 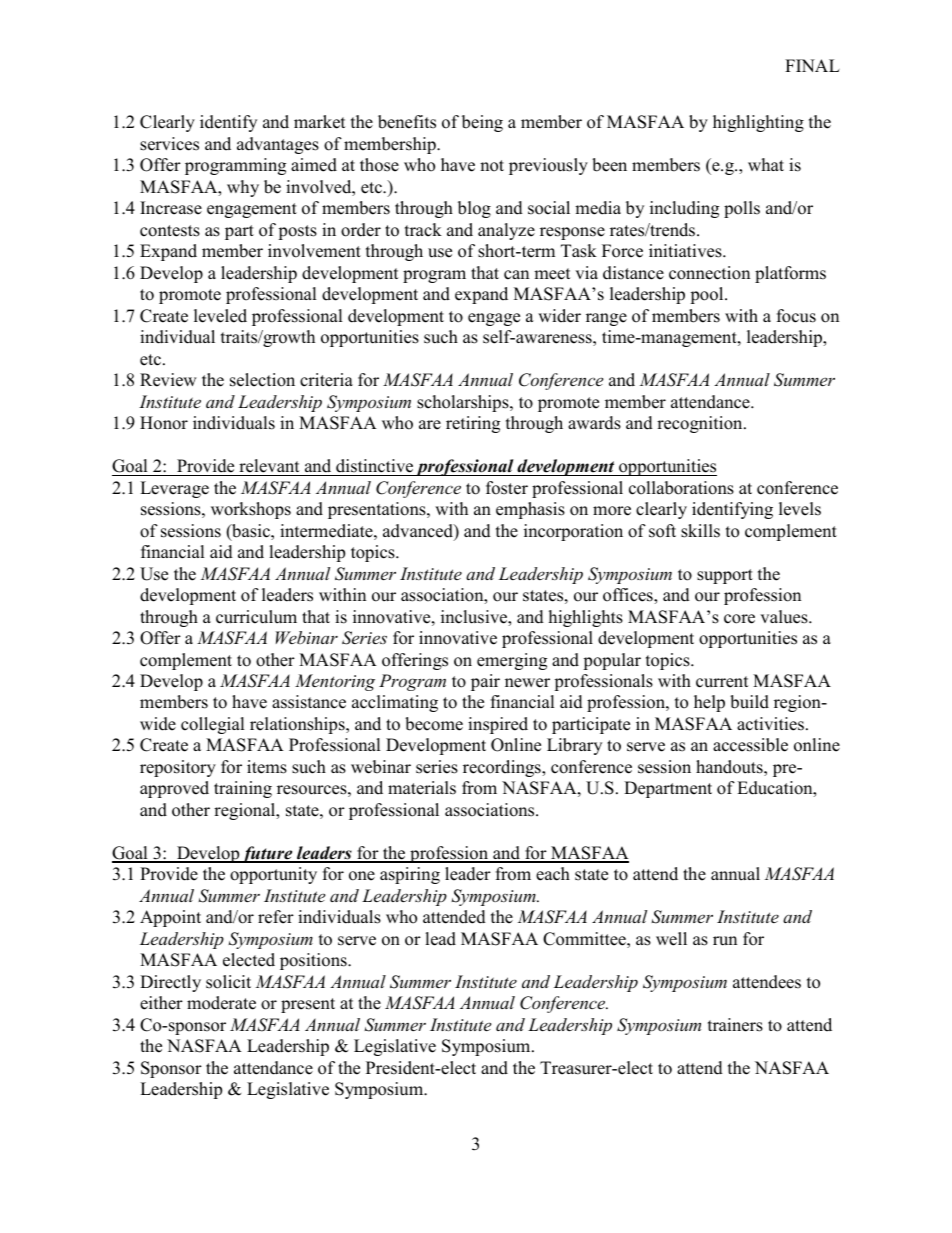 What do you see at coordinates (168, 380) in the screenshot?
I see `Review` at bounding box center [168, 380].
